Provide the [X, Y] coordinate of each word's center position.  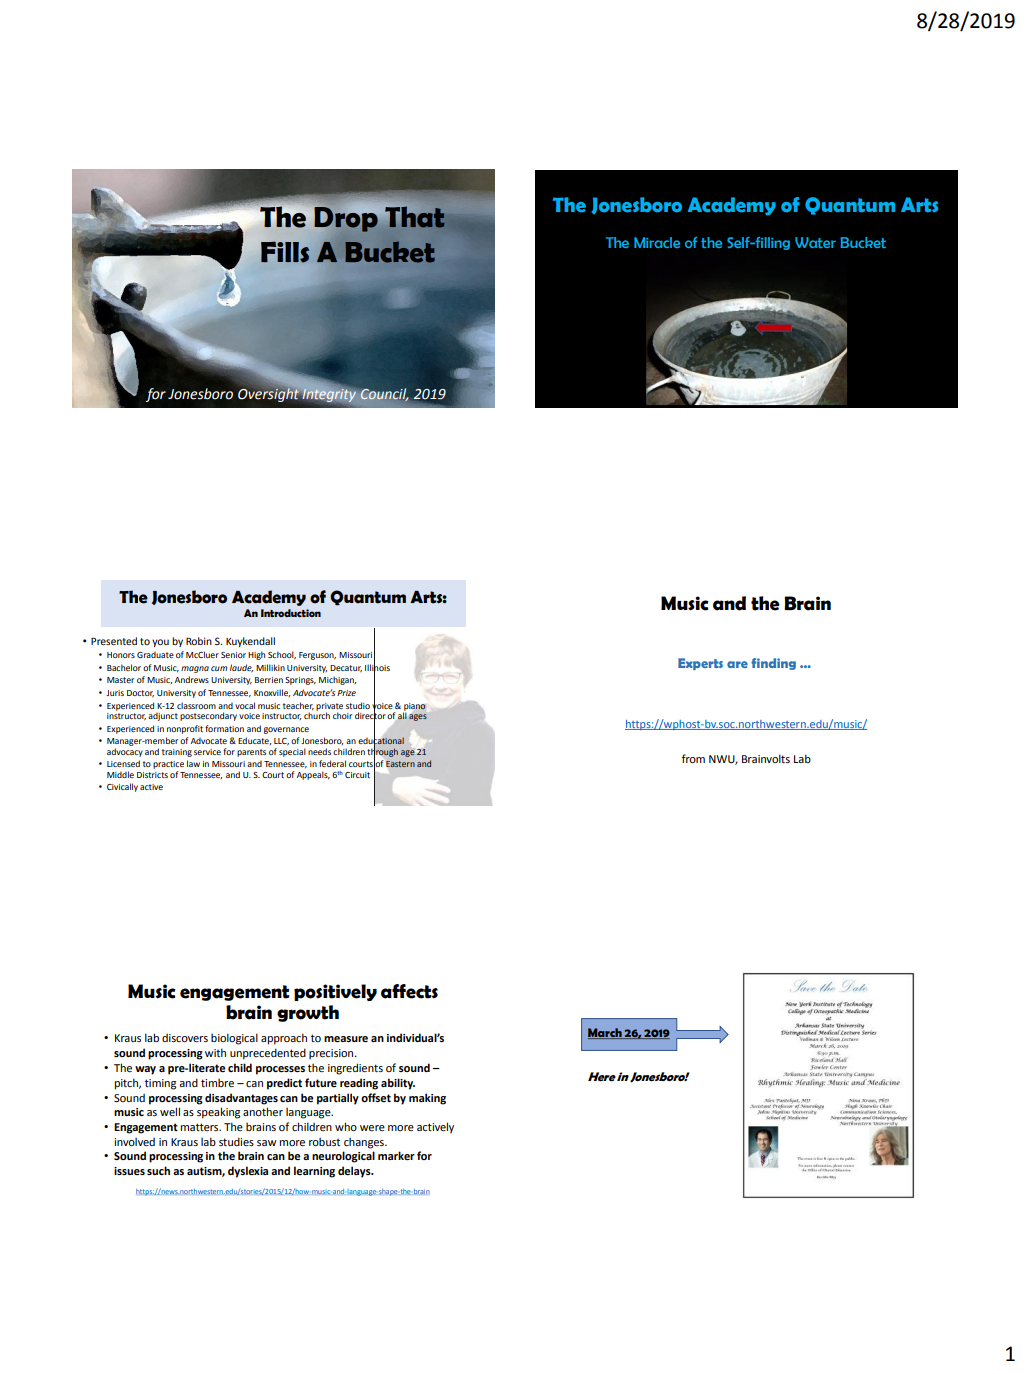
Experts [700, 664]
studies [236, 1141]
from [693, 758]
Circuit [357, 775]
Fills [285, 252]
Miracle [657, 242]
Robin [199, 641]
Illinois [377, 667]
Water [815, 242]
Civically [122, 787]
